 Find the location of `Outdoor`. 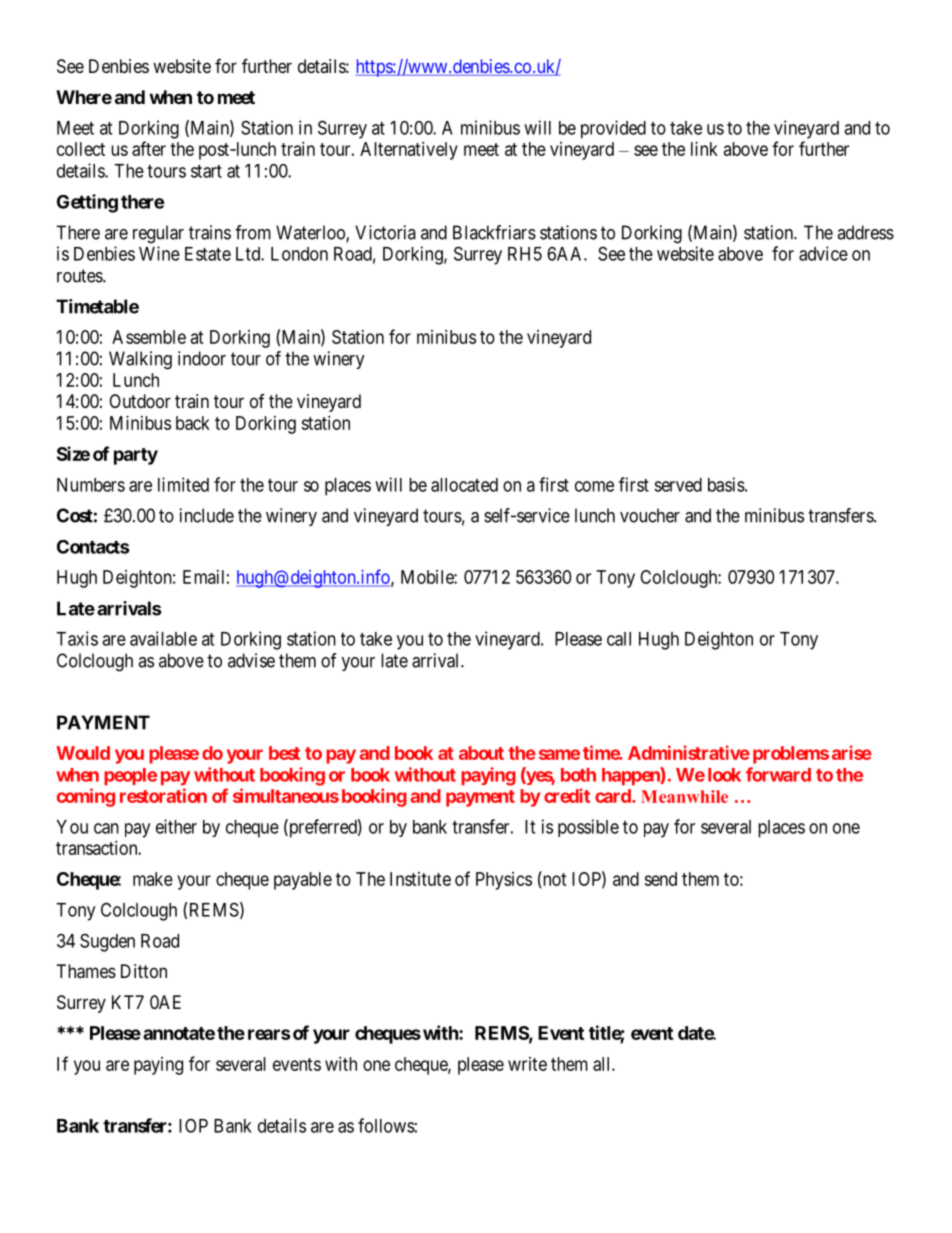

Outdoor is located at coordinates (140, 401).
